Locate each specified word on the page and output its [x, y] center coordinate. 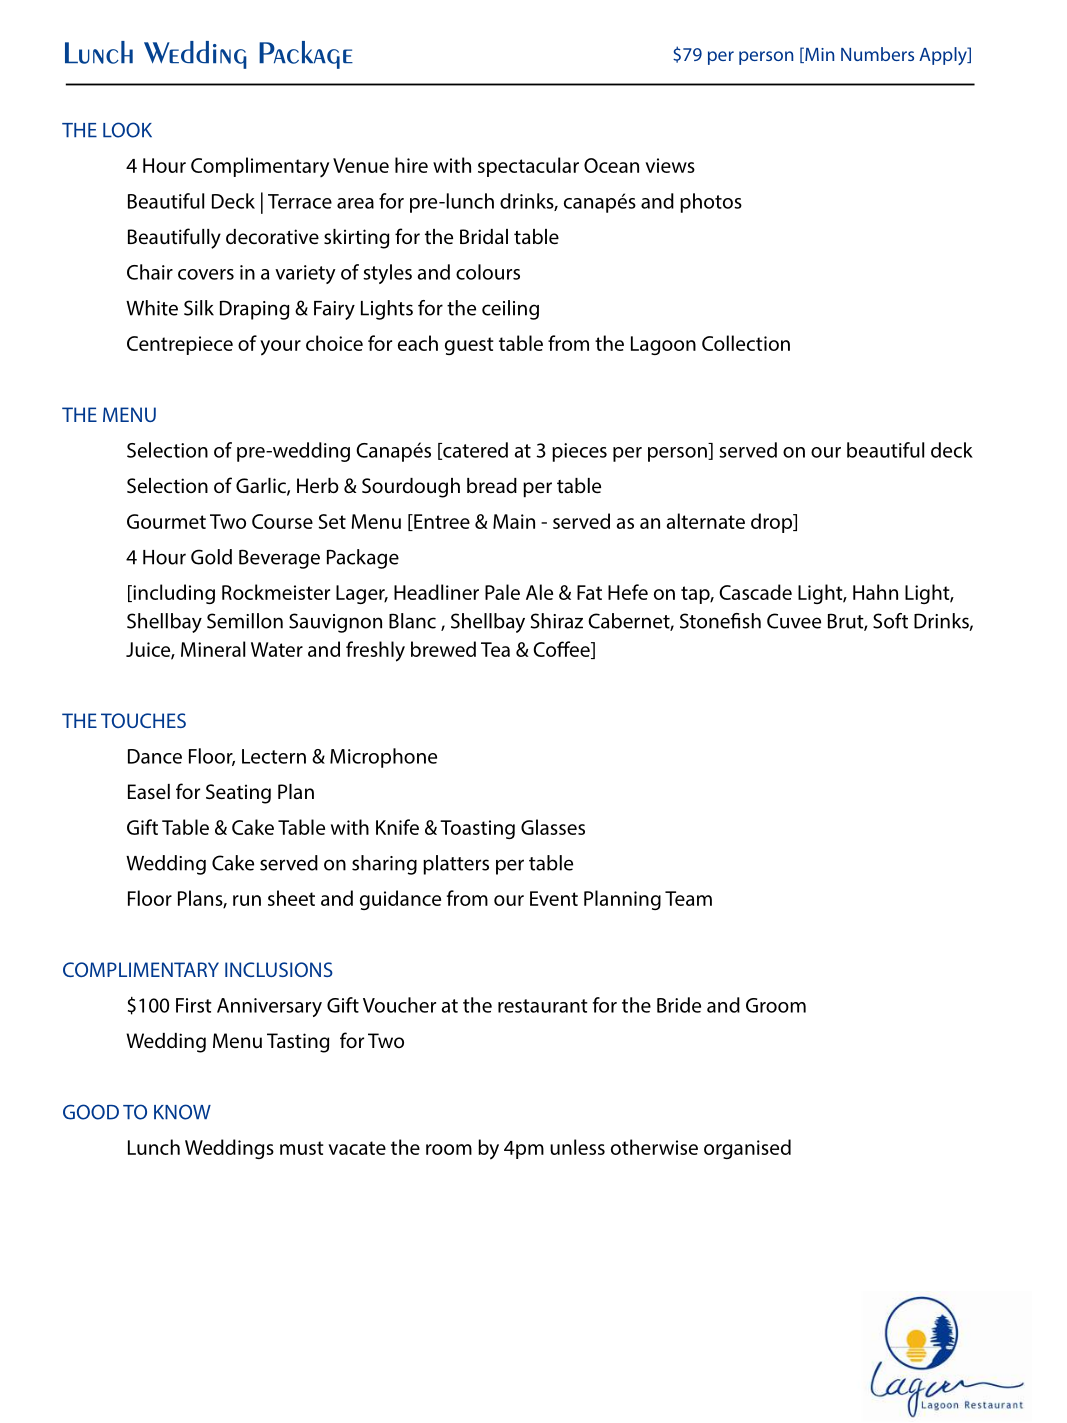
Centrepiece [180, 345]
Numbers [877, 54]
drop [773, 523]
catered [474, 451]
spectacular [528, 167]
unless [577, 1147]
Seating [238, 794]
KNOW [182, 1112]
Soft [890, 621]
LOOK [127, 130]
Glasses [553, 827]
